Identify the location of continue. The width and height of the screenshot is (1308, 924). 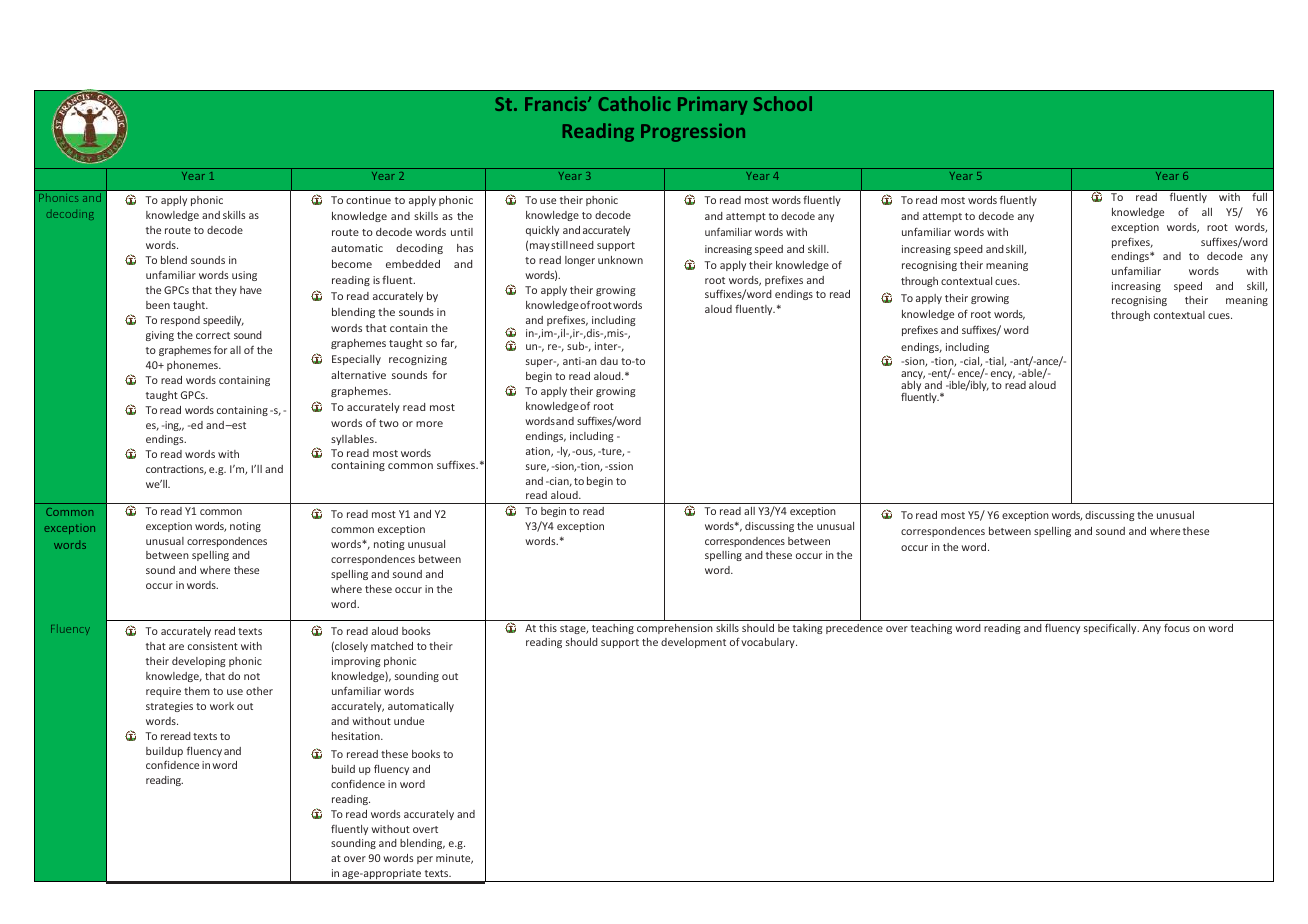
(368, 200).
